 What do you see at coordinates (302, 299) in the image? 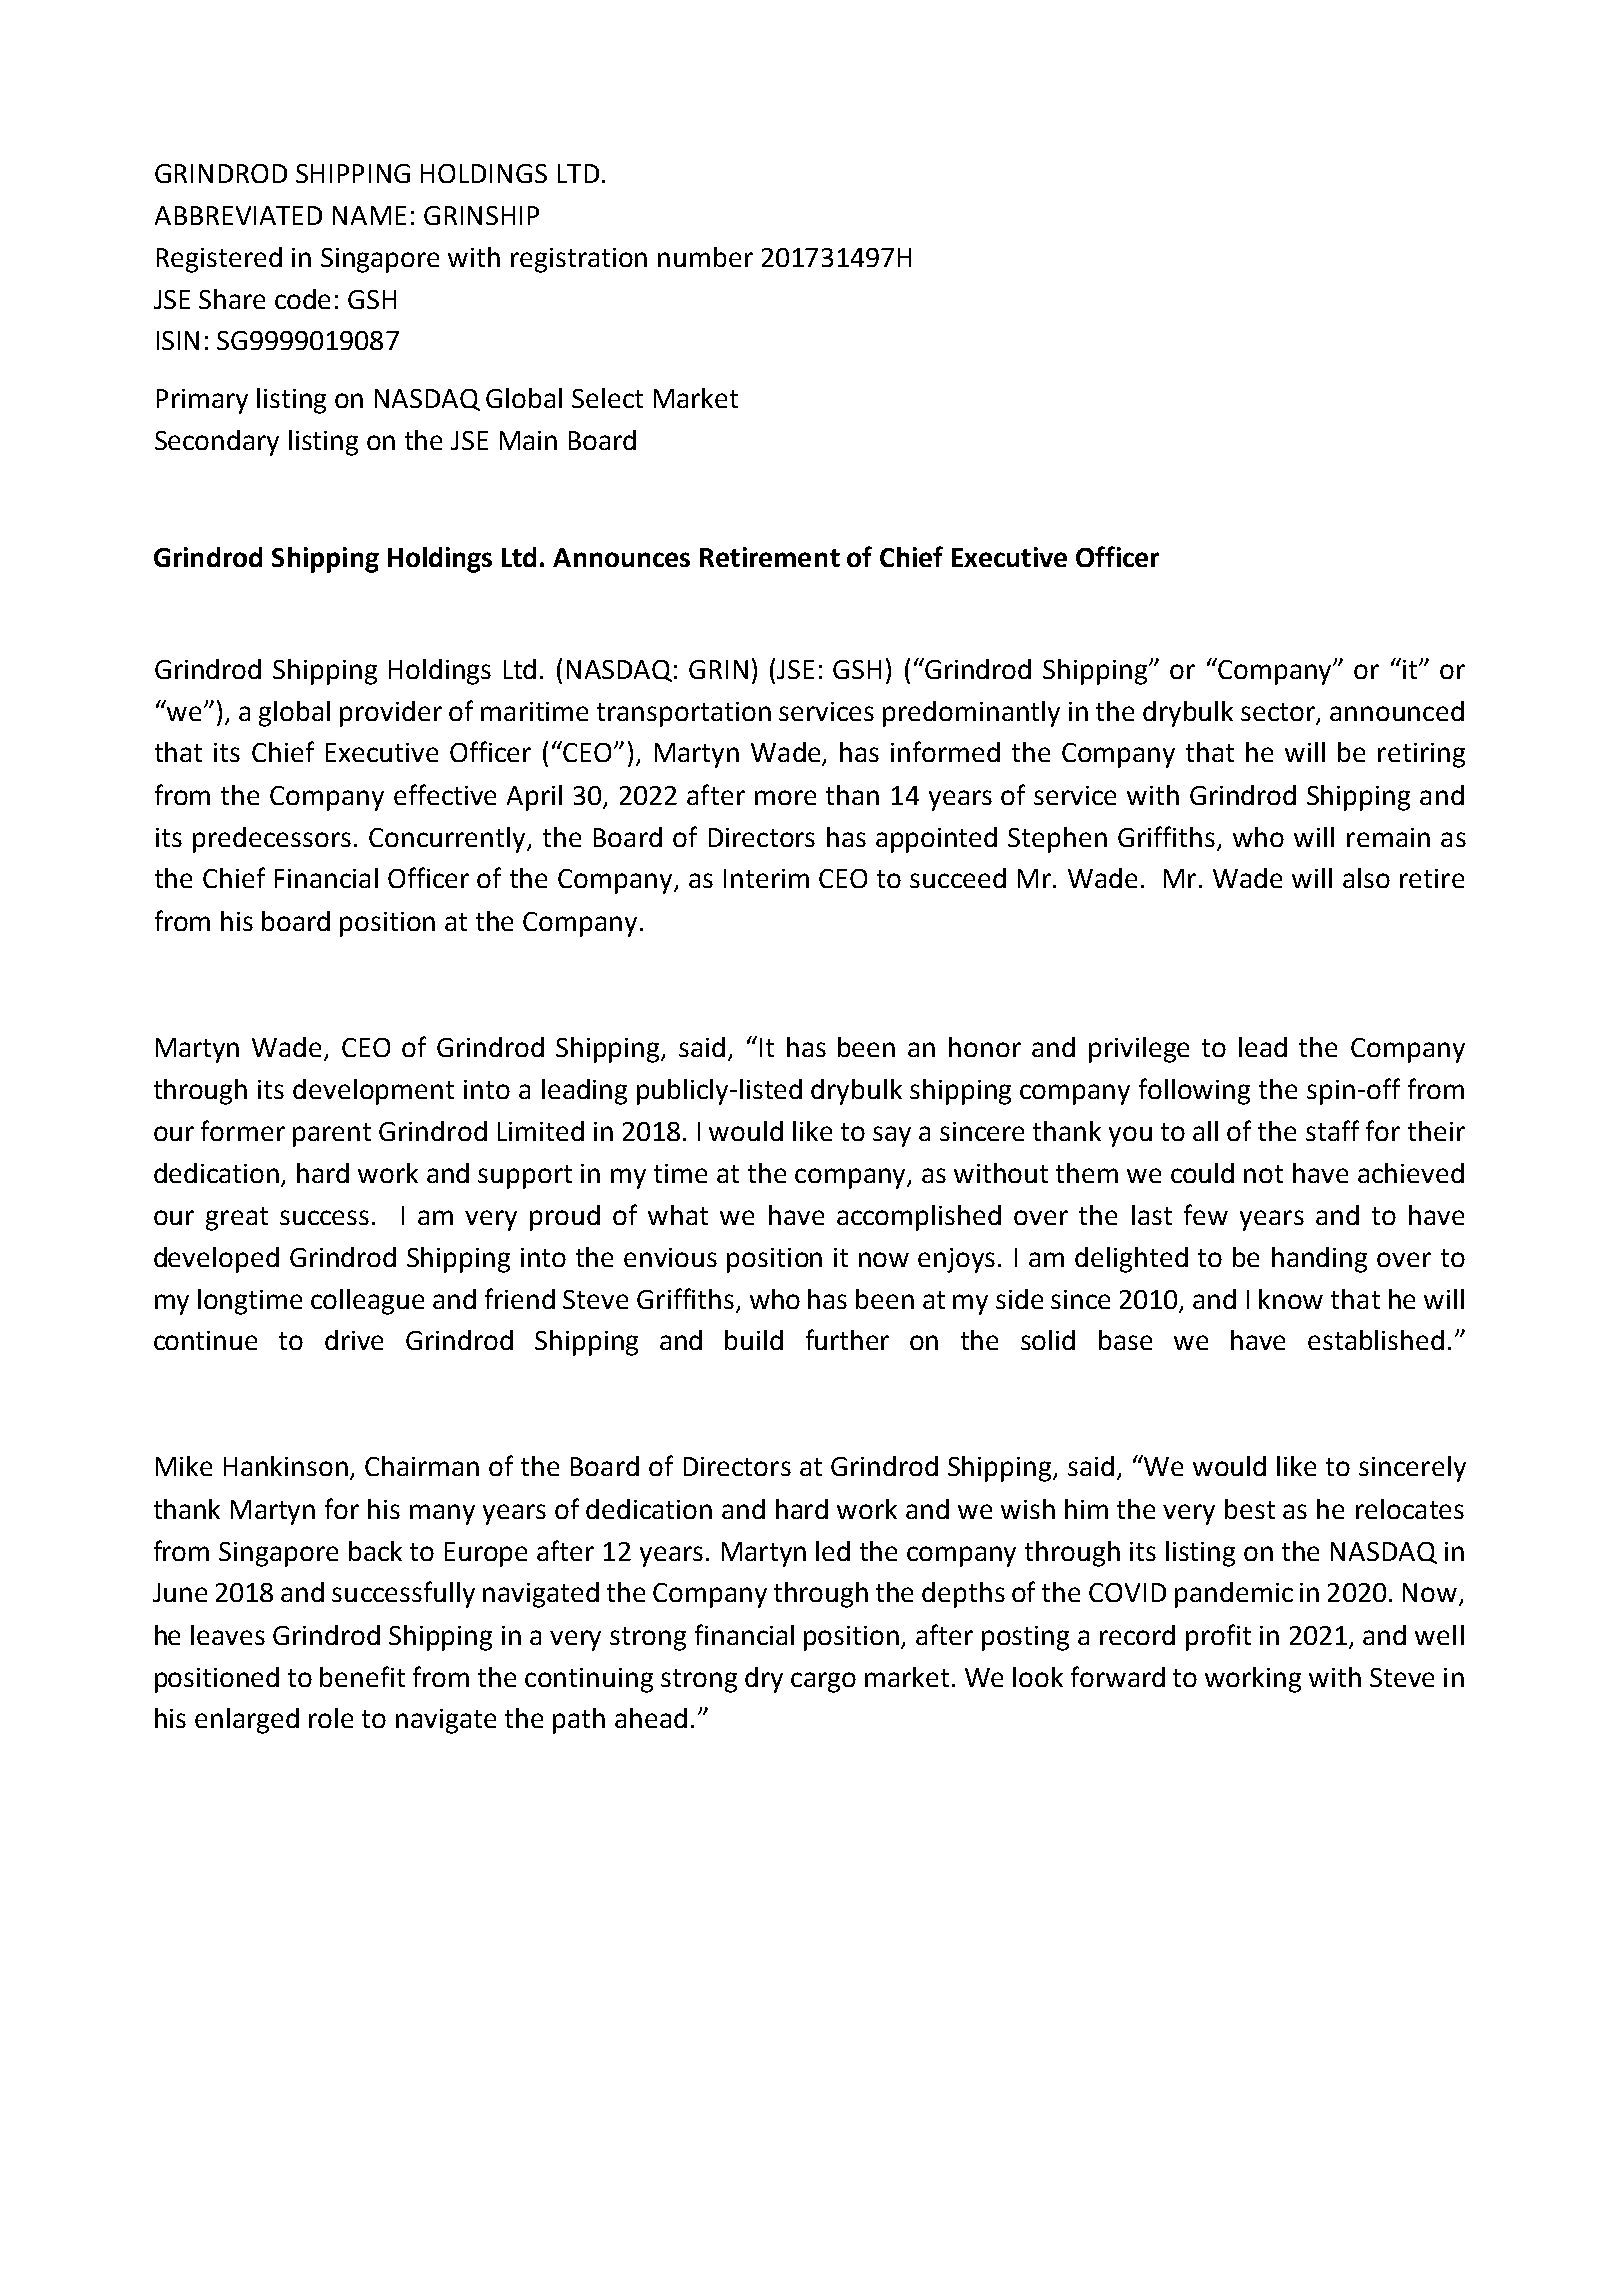
I see `code` at bounding box center [302, 299].
